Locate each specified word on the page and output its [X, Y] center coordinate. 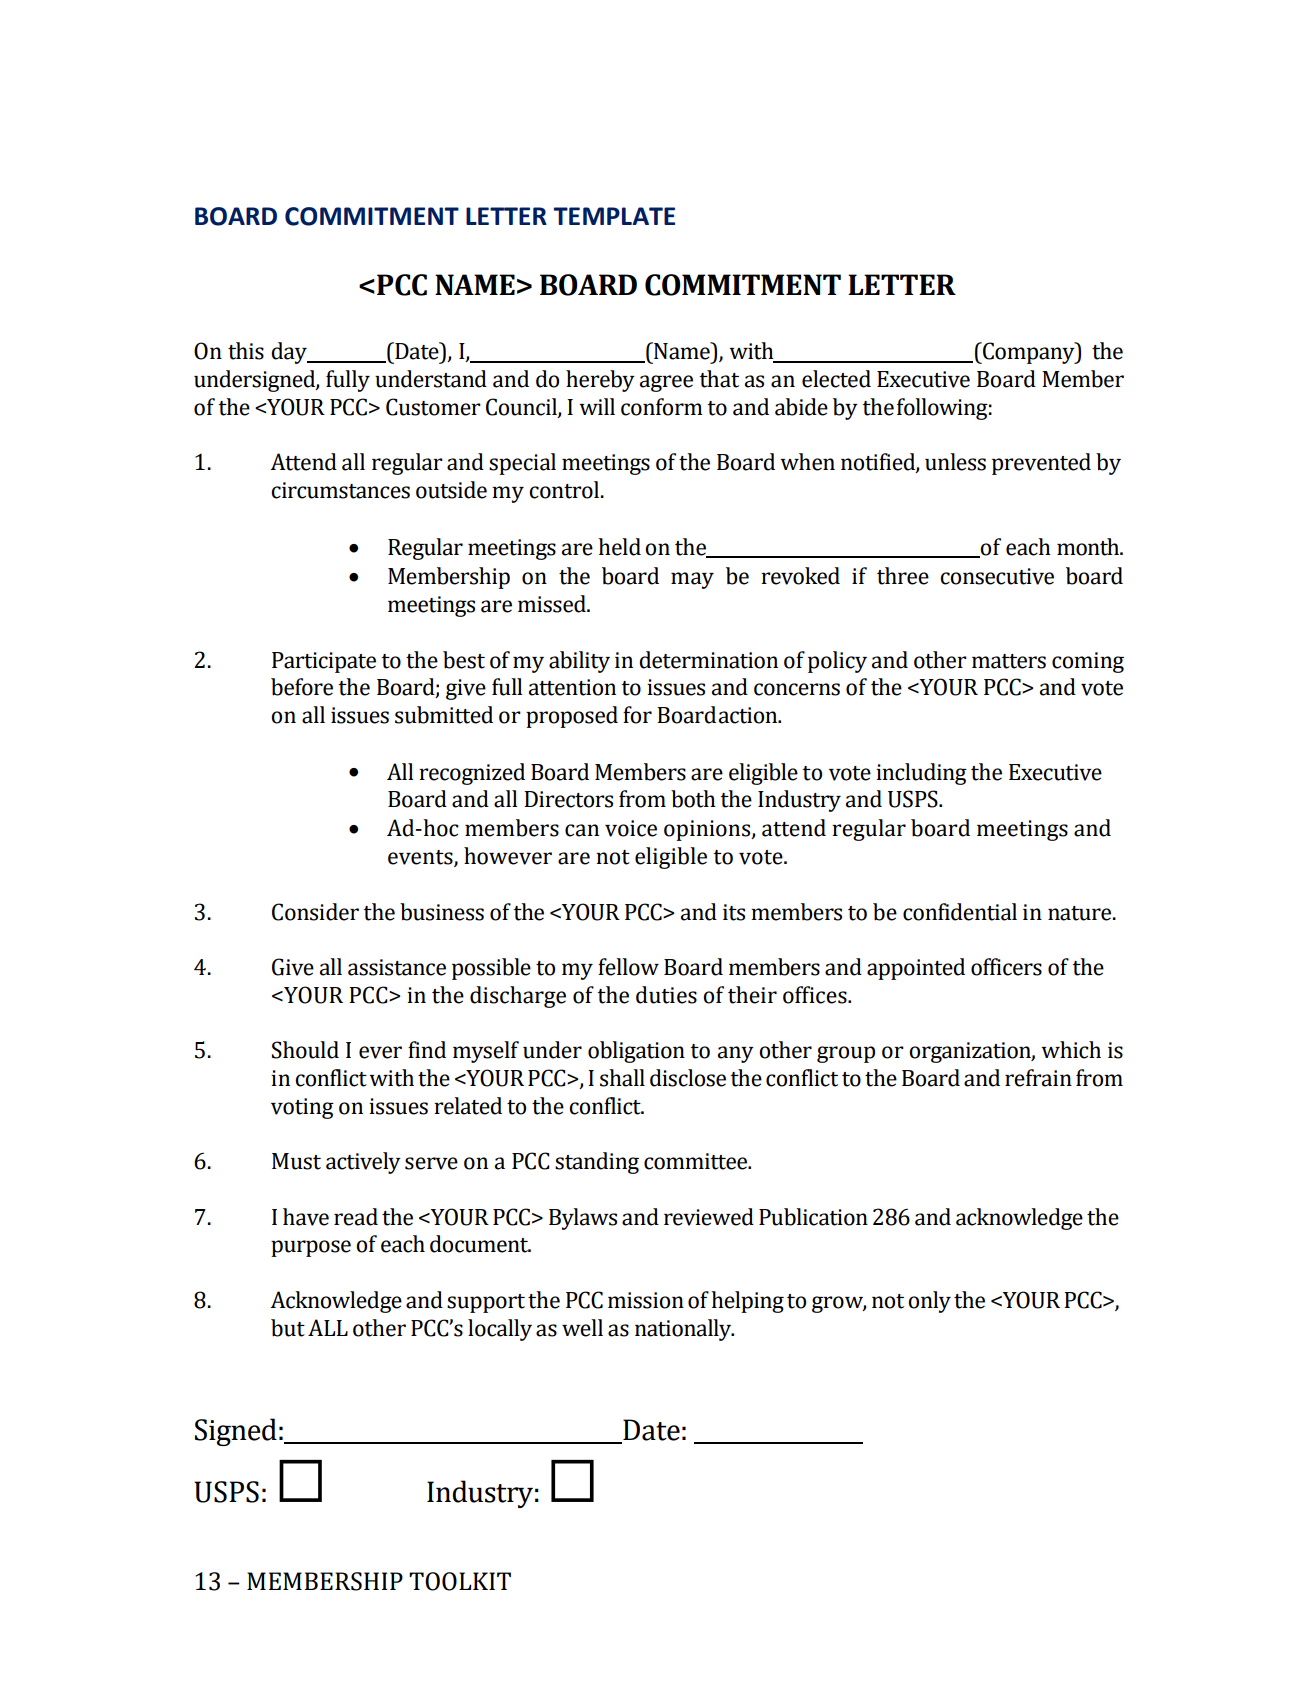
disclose [688, 1078]
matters [1009, 661]
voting [302, 1108]
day [290, 353]
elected [836, 379]
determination [708, 660]
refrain [1038, 1078]
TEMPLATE [614, 216]
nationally [684, 1330]
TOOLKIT [460, 1581]
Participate [324, 662]
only [929, 1302]
